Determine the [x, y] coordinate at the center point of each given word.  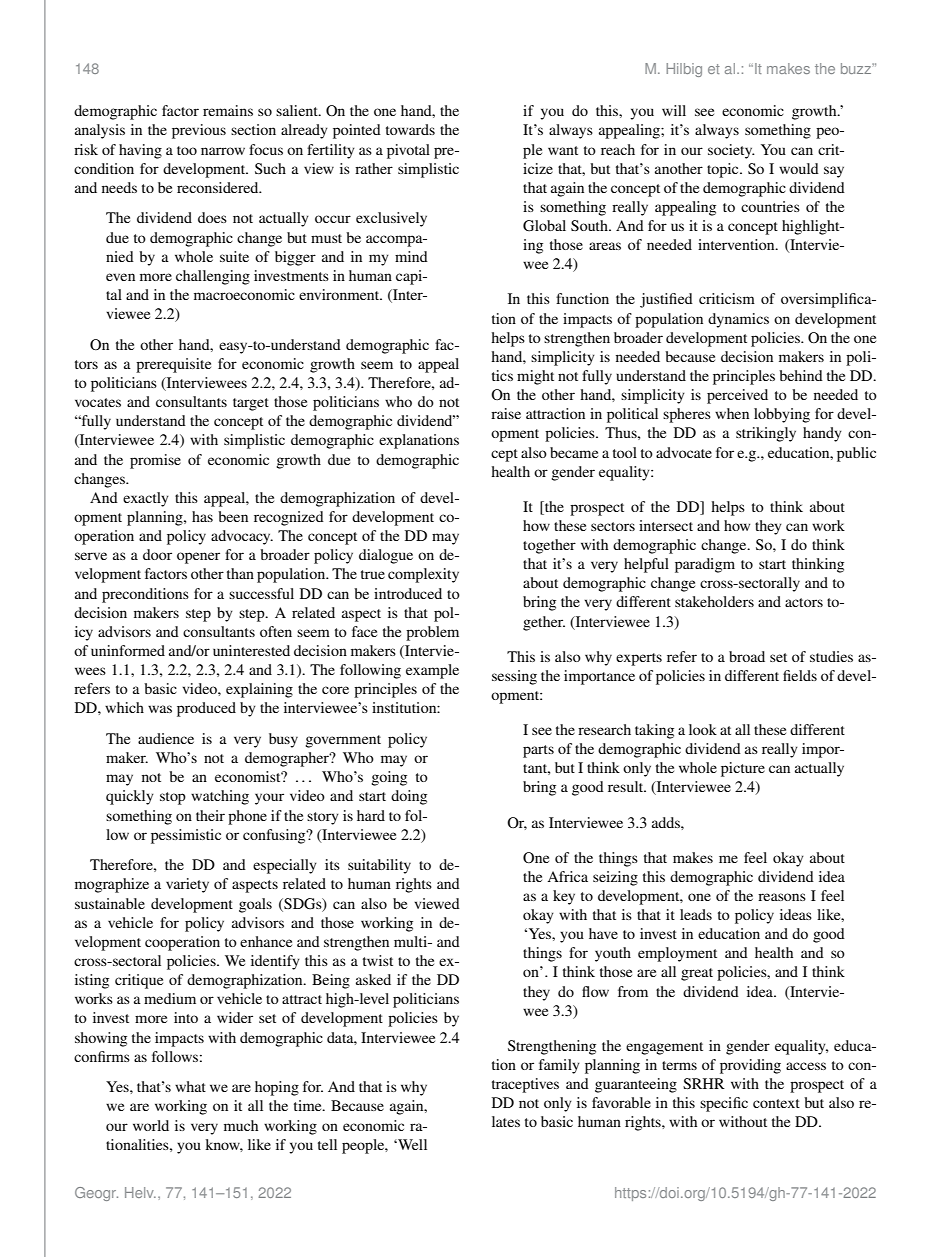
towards [410, 129]
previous [199, 131]
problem [432, 633]
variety [187, 885]
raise [506, 413]
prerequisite [173, 365]
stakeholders [714, 601]
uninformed [128, 650]
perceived [737, 396]
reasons [782, 897]
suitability [379, 866]
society [731, 151]
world [151, 1125]
